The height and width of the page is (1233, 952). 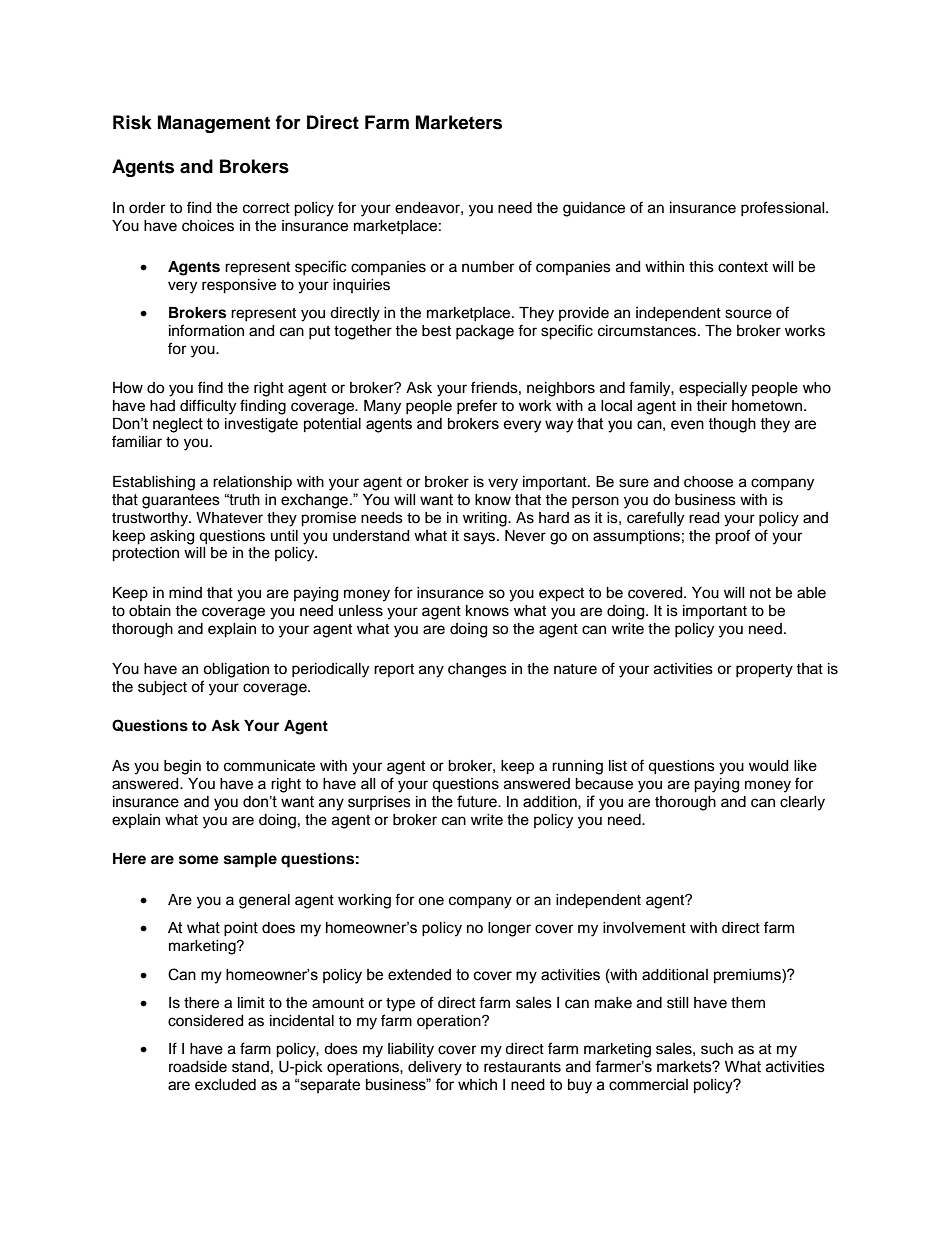 I want to click on changes, so click(x=477, y=670).
